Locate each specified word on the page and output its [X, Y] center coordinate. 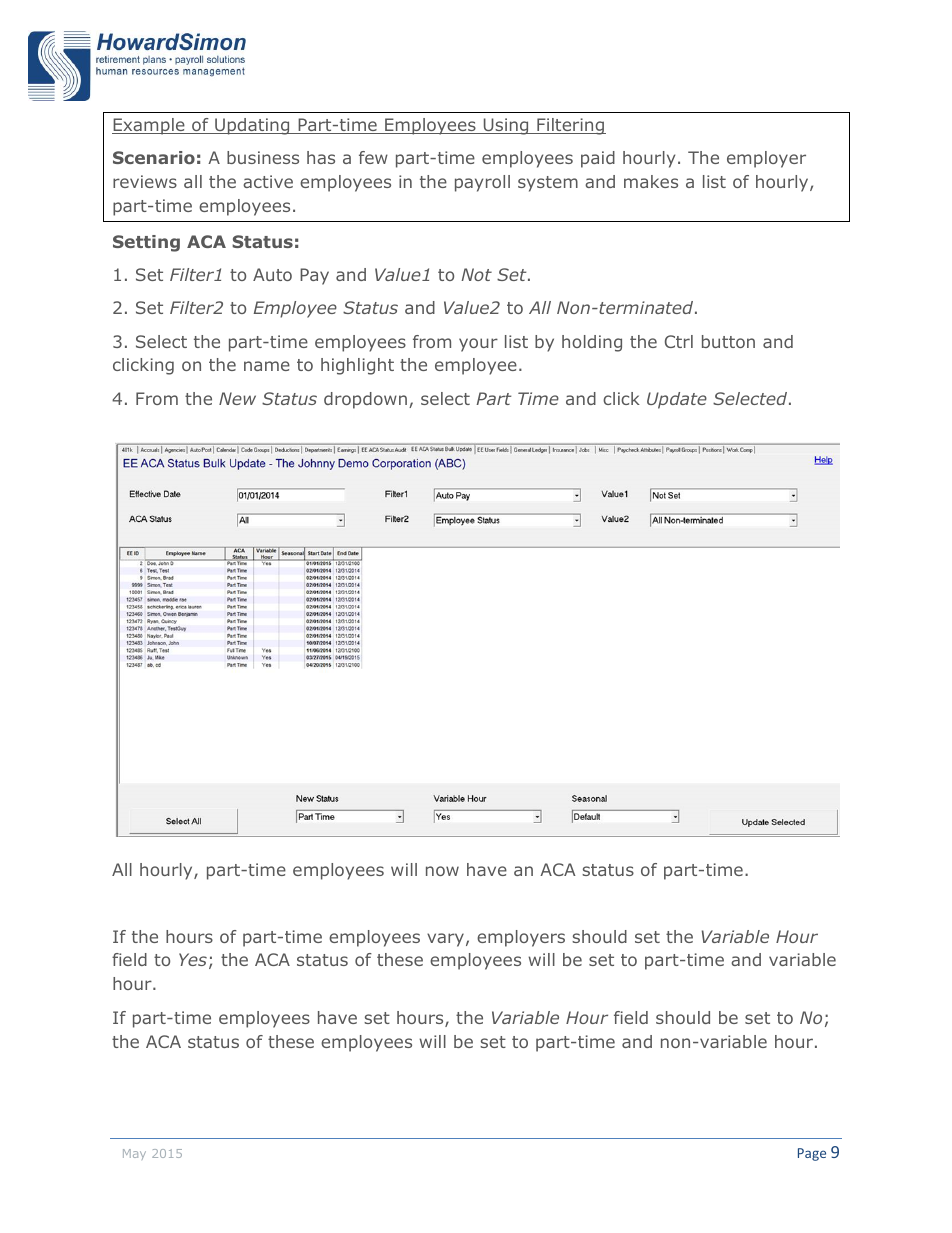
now [442, 871]
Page [812, 1154]
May [134, 1154]
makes [651, 181]
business [263, 157]
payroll [482, 183]
